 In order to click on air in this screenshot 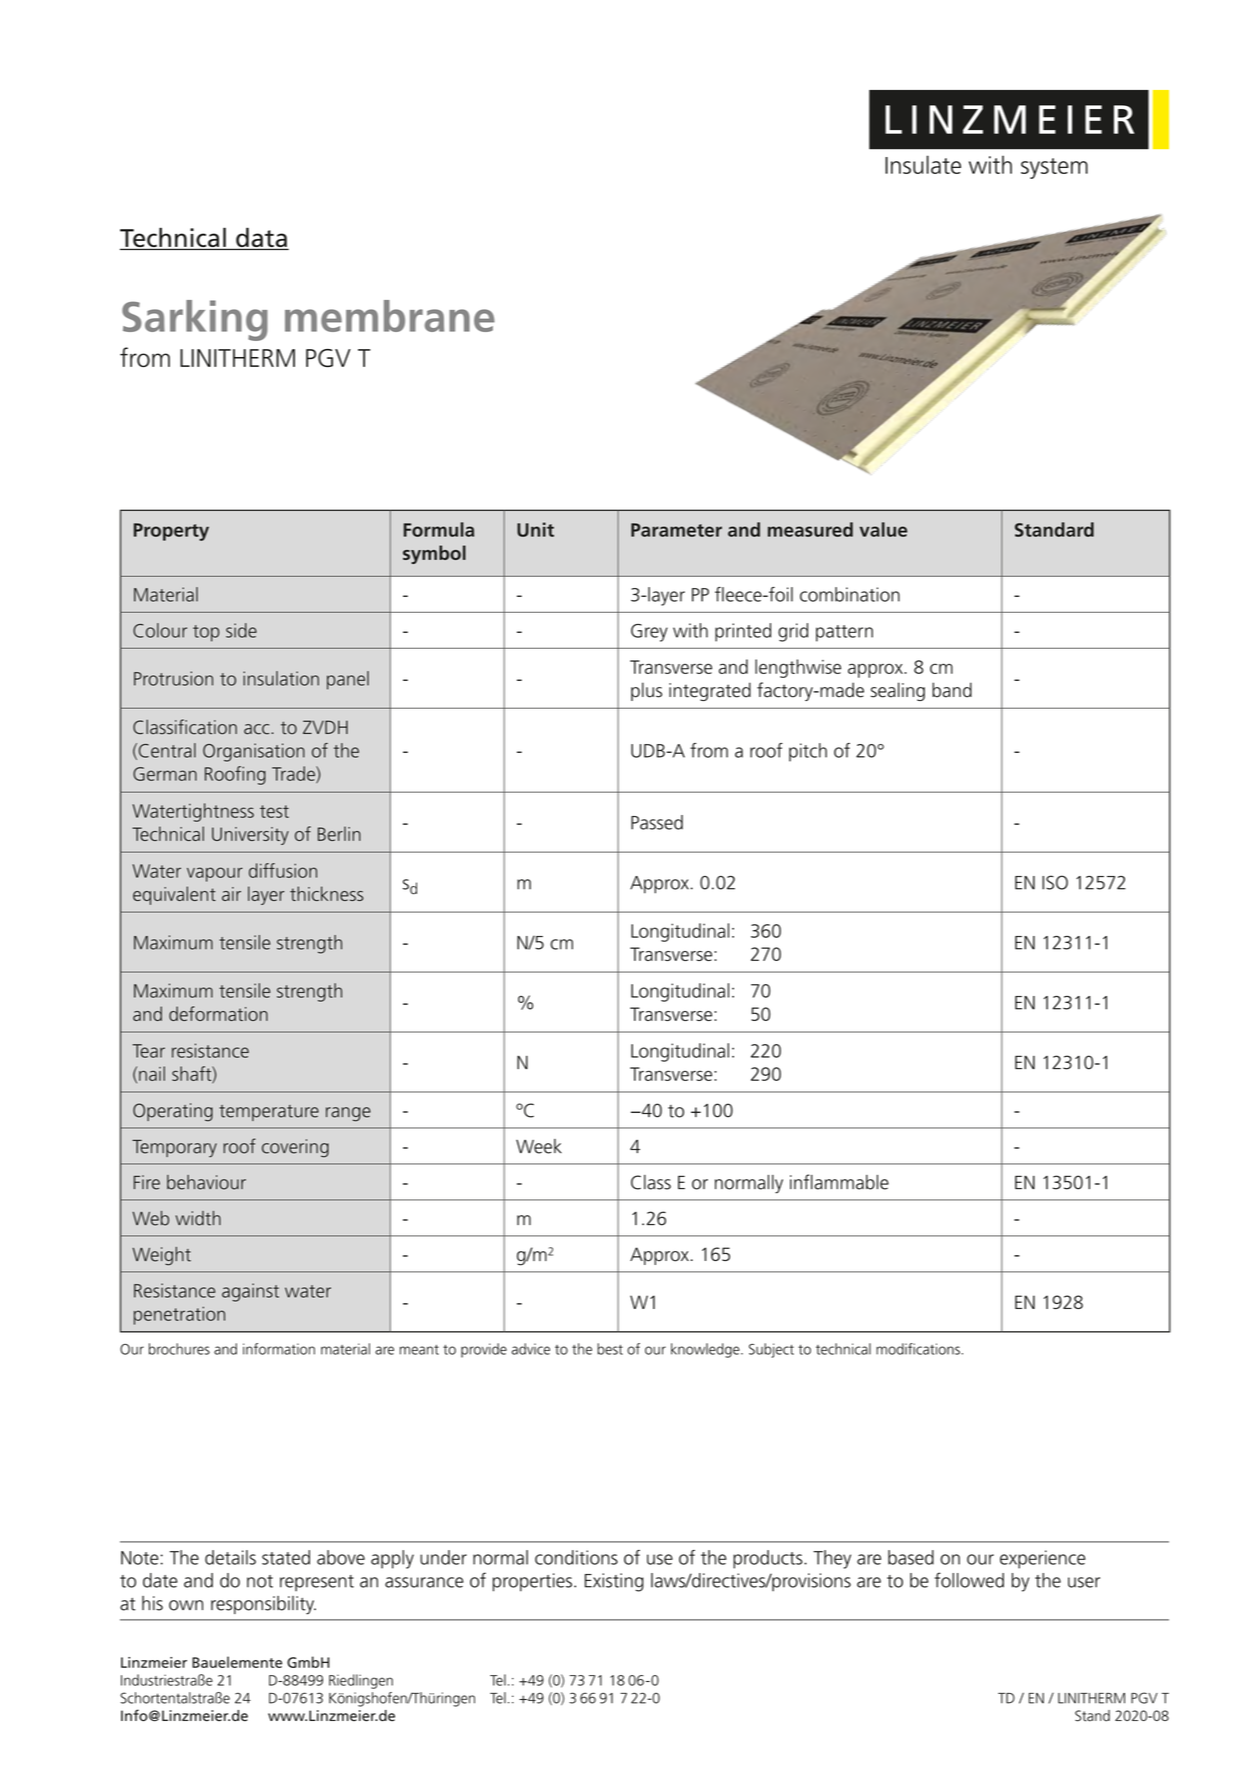, I will do `click(231, 894)`.
